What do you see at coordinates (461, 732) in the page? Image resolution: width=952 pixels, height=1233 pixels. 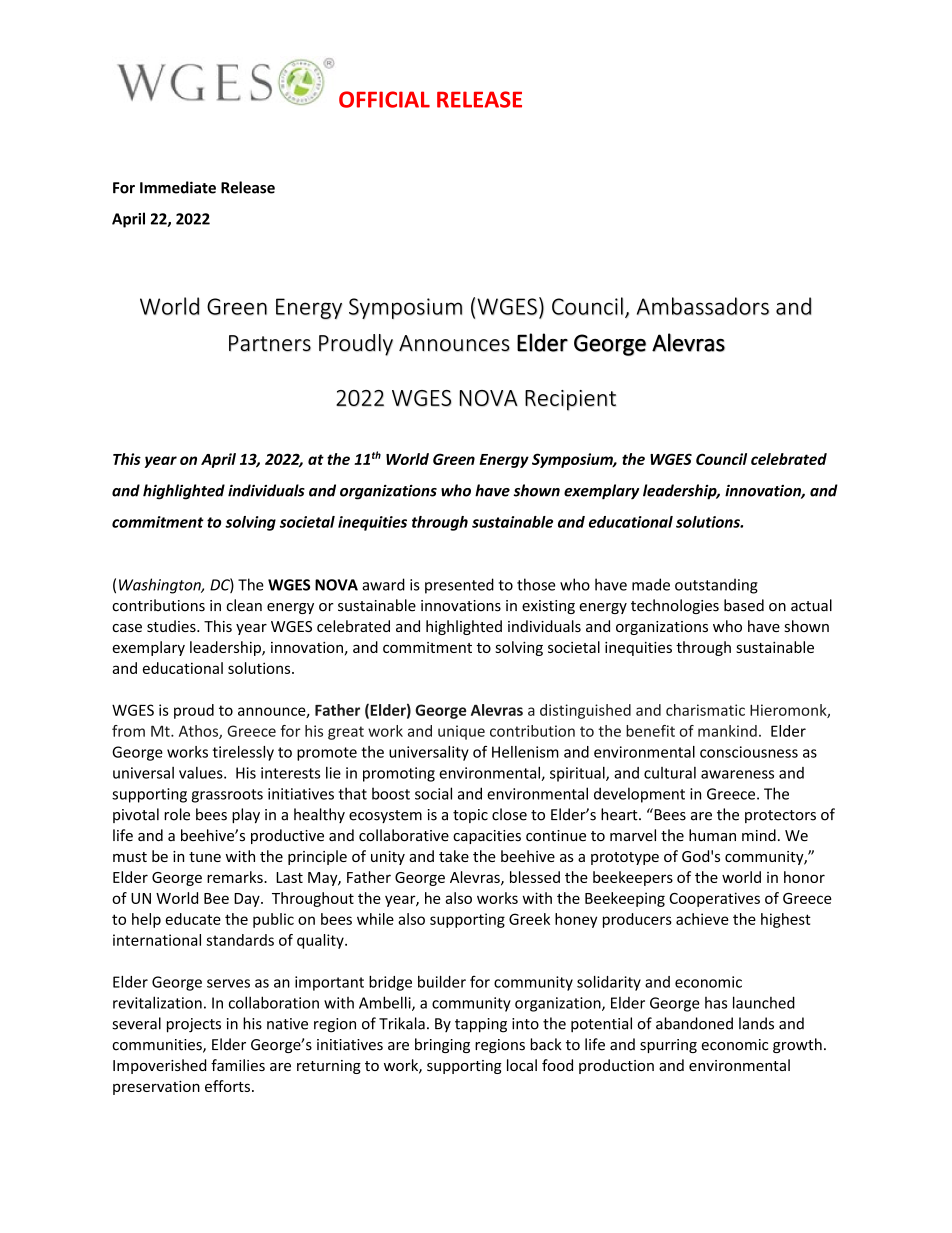 I see `unique` at bounding box center [461, 732].
